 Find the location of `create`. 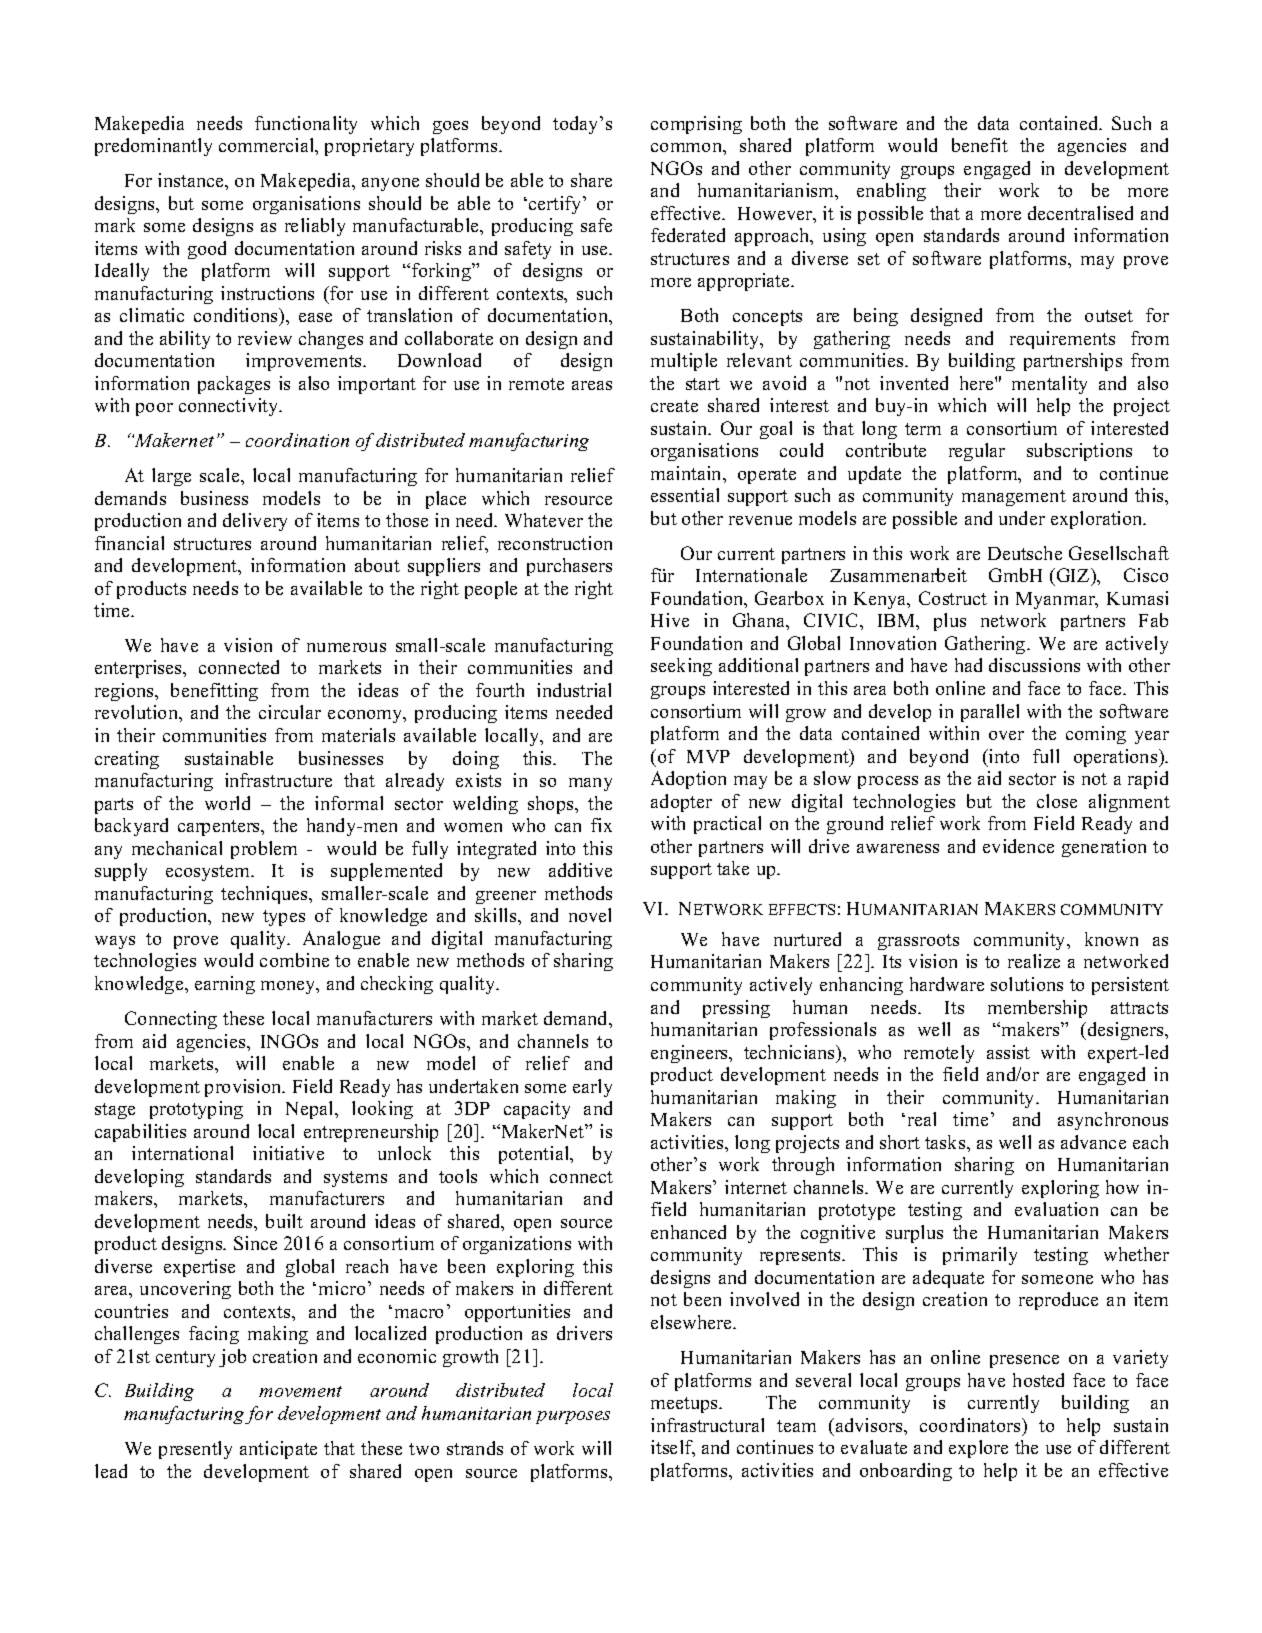

create is located at coordinates (674, 406).
